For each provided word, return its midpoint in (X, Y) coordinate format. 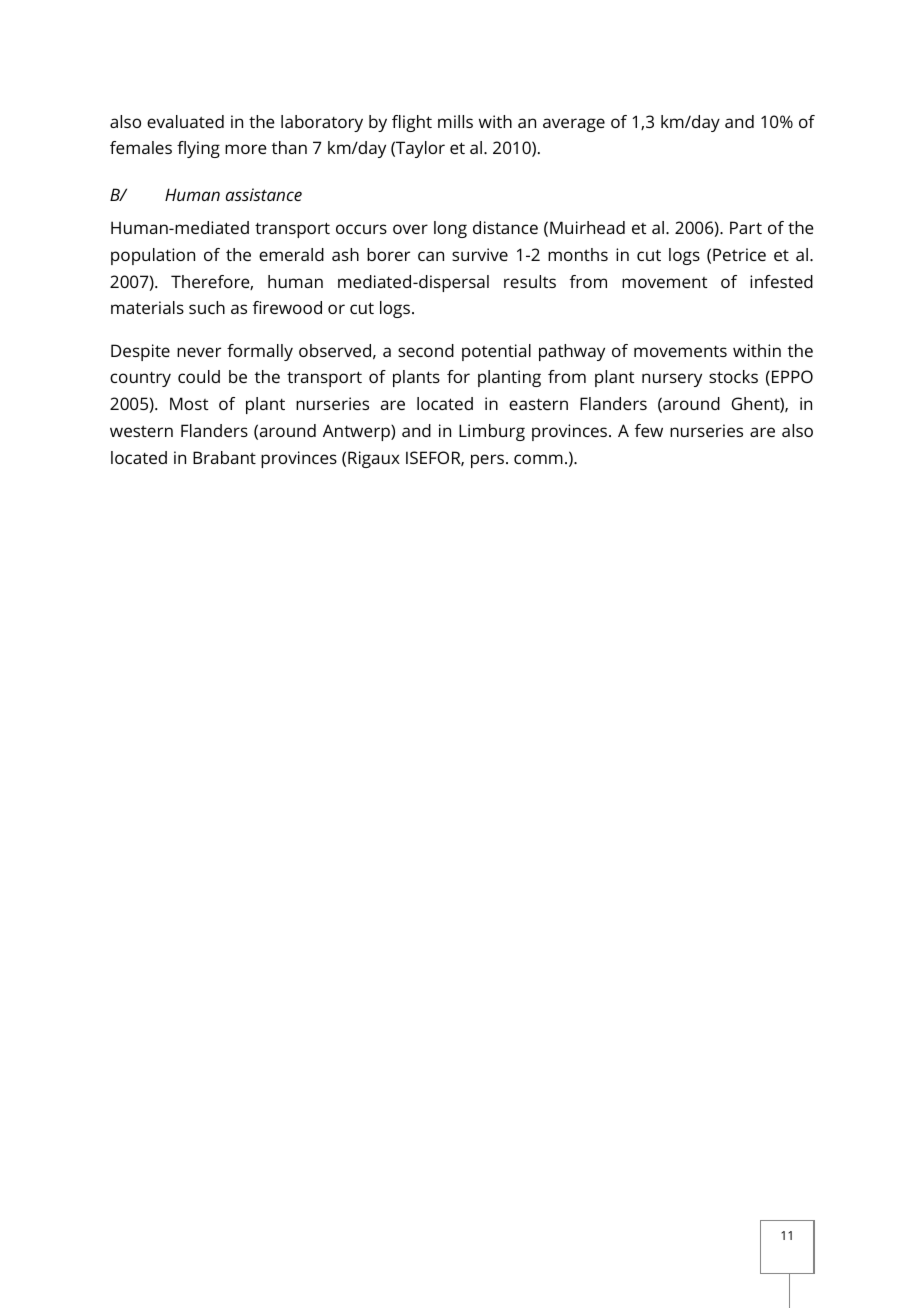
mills (455, 121)
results (530, 281)
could (199, 376)
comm (538, 459)
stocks (733, 376)
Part (746, 227)
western (141, 431)
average (574, 125)
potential (496, 352)
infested (781, 281)
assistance (264, 194)
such (207, 307)
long (450, 229)
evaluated (185, 121)
